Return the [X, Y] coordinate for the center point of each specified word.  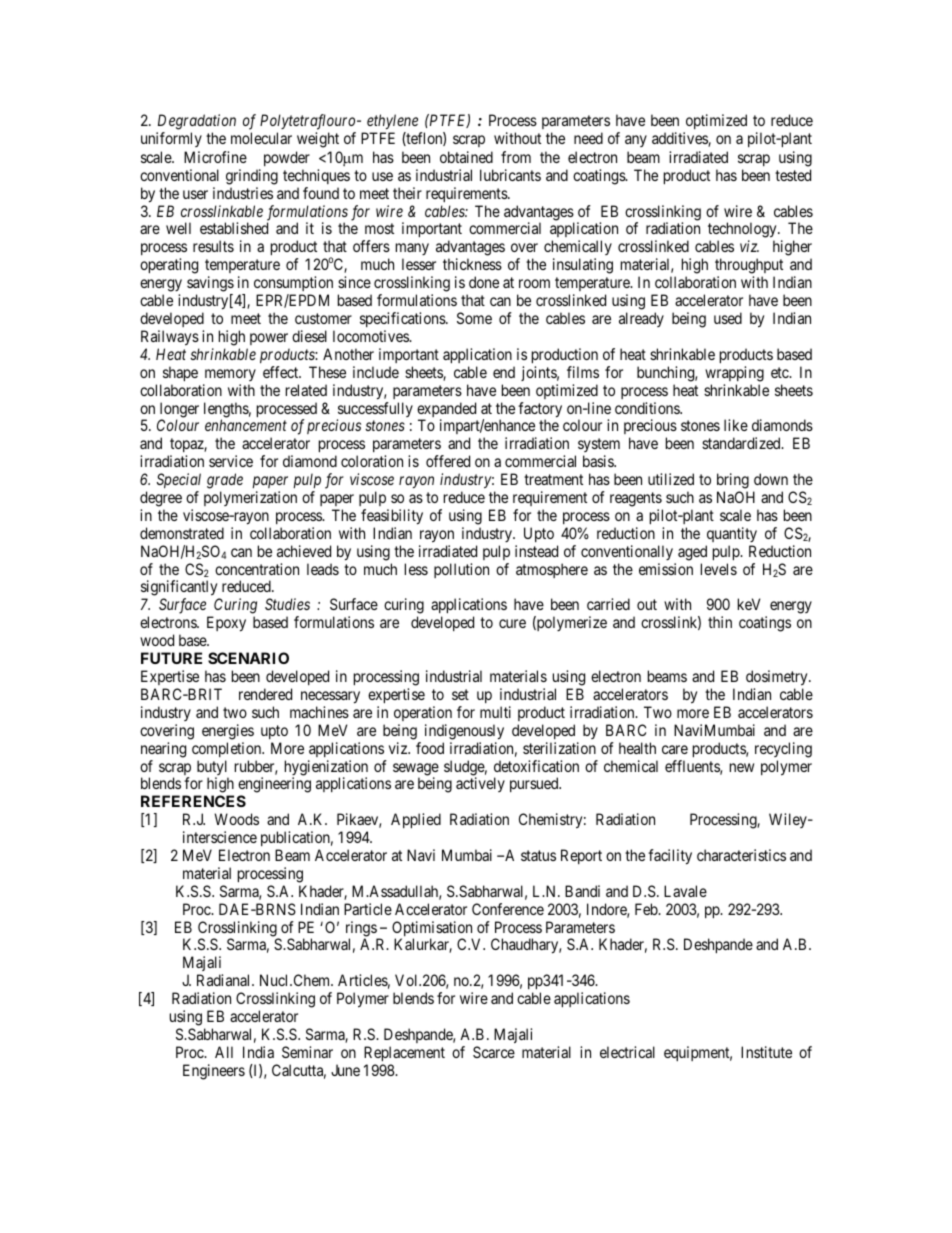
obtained [466, 157]
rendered [265, 694]
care [675, 749]
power [269, 339]
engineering [274, 786]
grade [225, 481]
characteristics [741, 855]
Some [474, 318]
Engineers [214, 1072]
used [728, 318]
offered [448, 461]
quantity [732, 534]
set [460, 694]
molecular [261, 138]
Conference [508, 909]
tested [793, 175]
